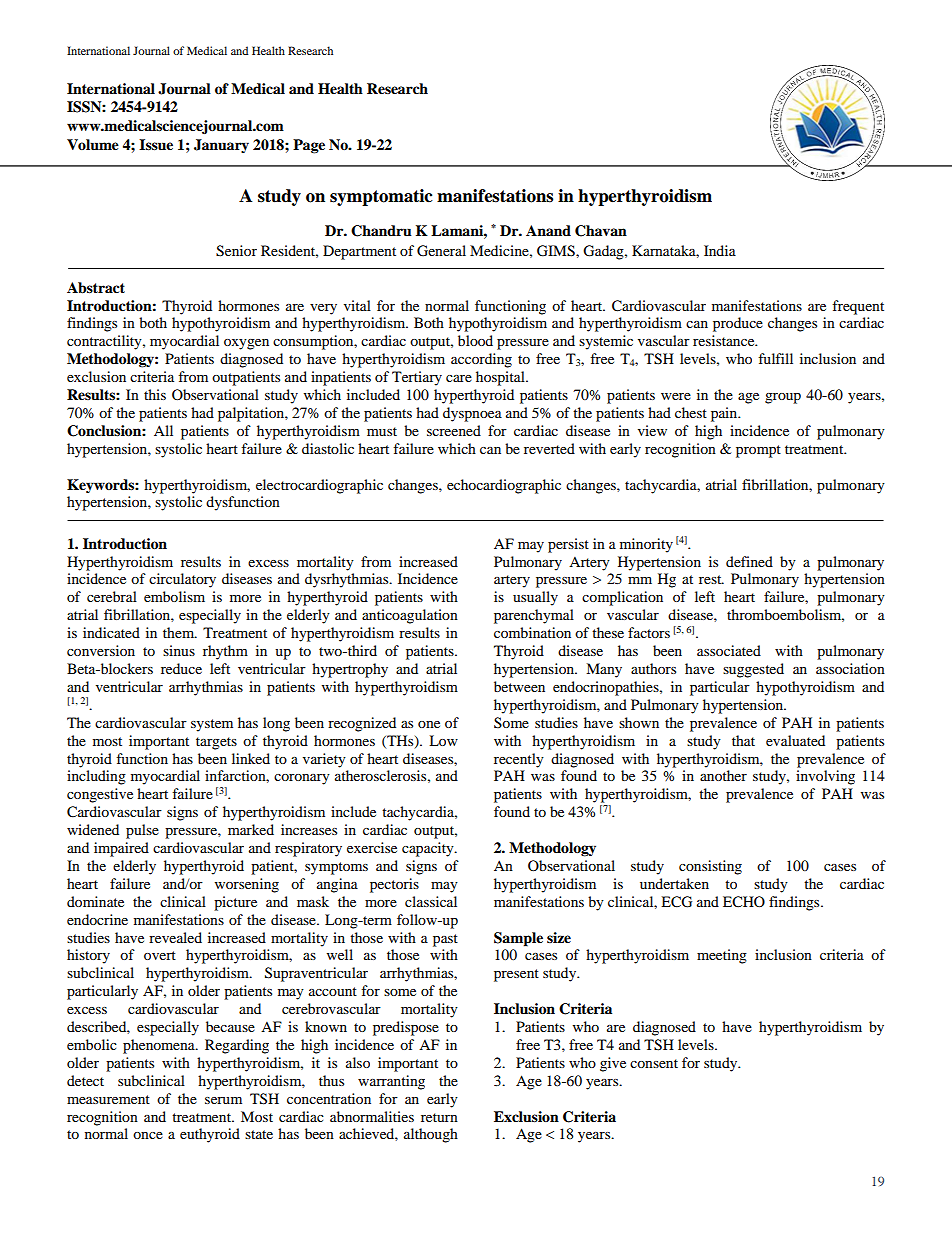 Image resolution: width=952 pixels, height=1233 pixels. I want to click on combination, so click(532, 632).
